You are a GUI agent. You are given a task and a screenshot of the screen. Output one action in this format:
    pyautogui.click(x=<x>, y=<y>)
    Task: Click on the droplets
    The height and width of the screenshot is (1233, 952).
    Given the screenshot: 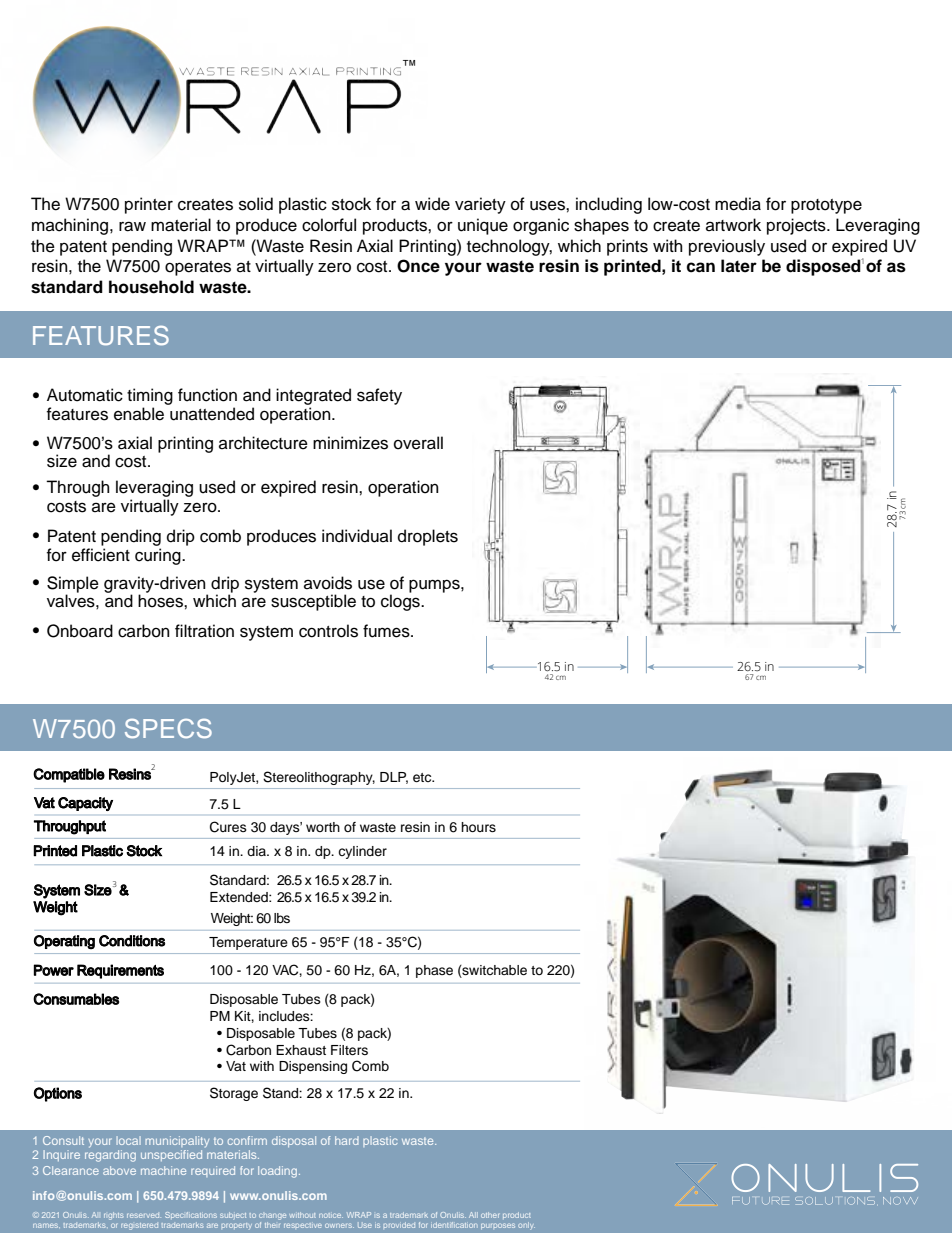 What is the action you would take?
    pyautogui.click(x=428, y=537)
